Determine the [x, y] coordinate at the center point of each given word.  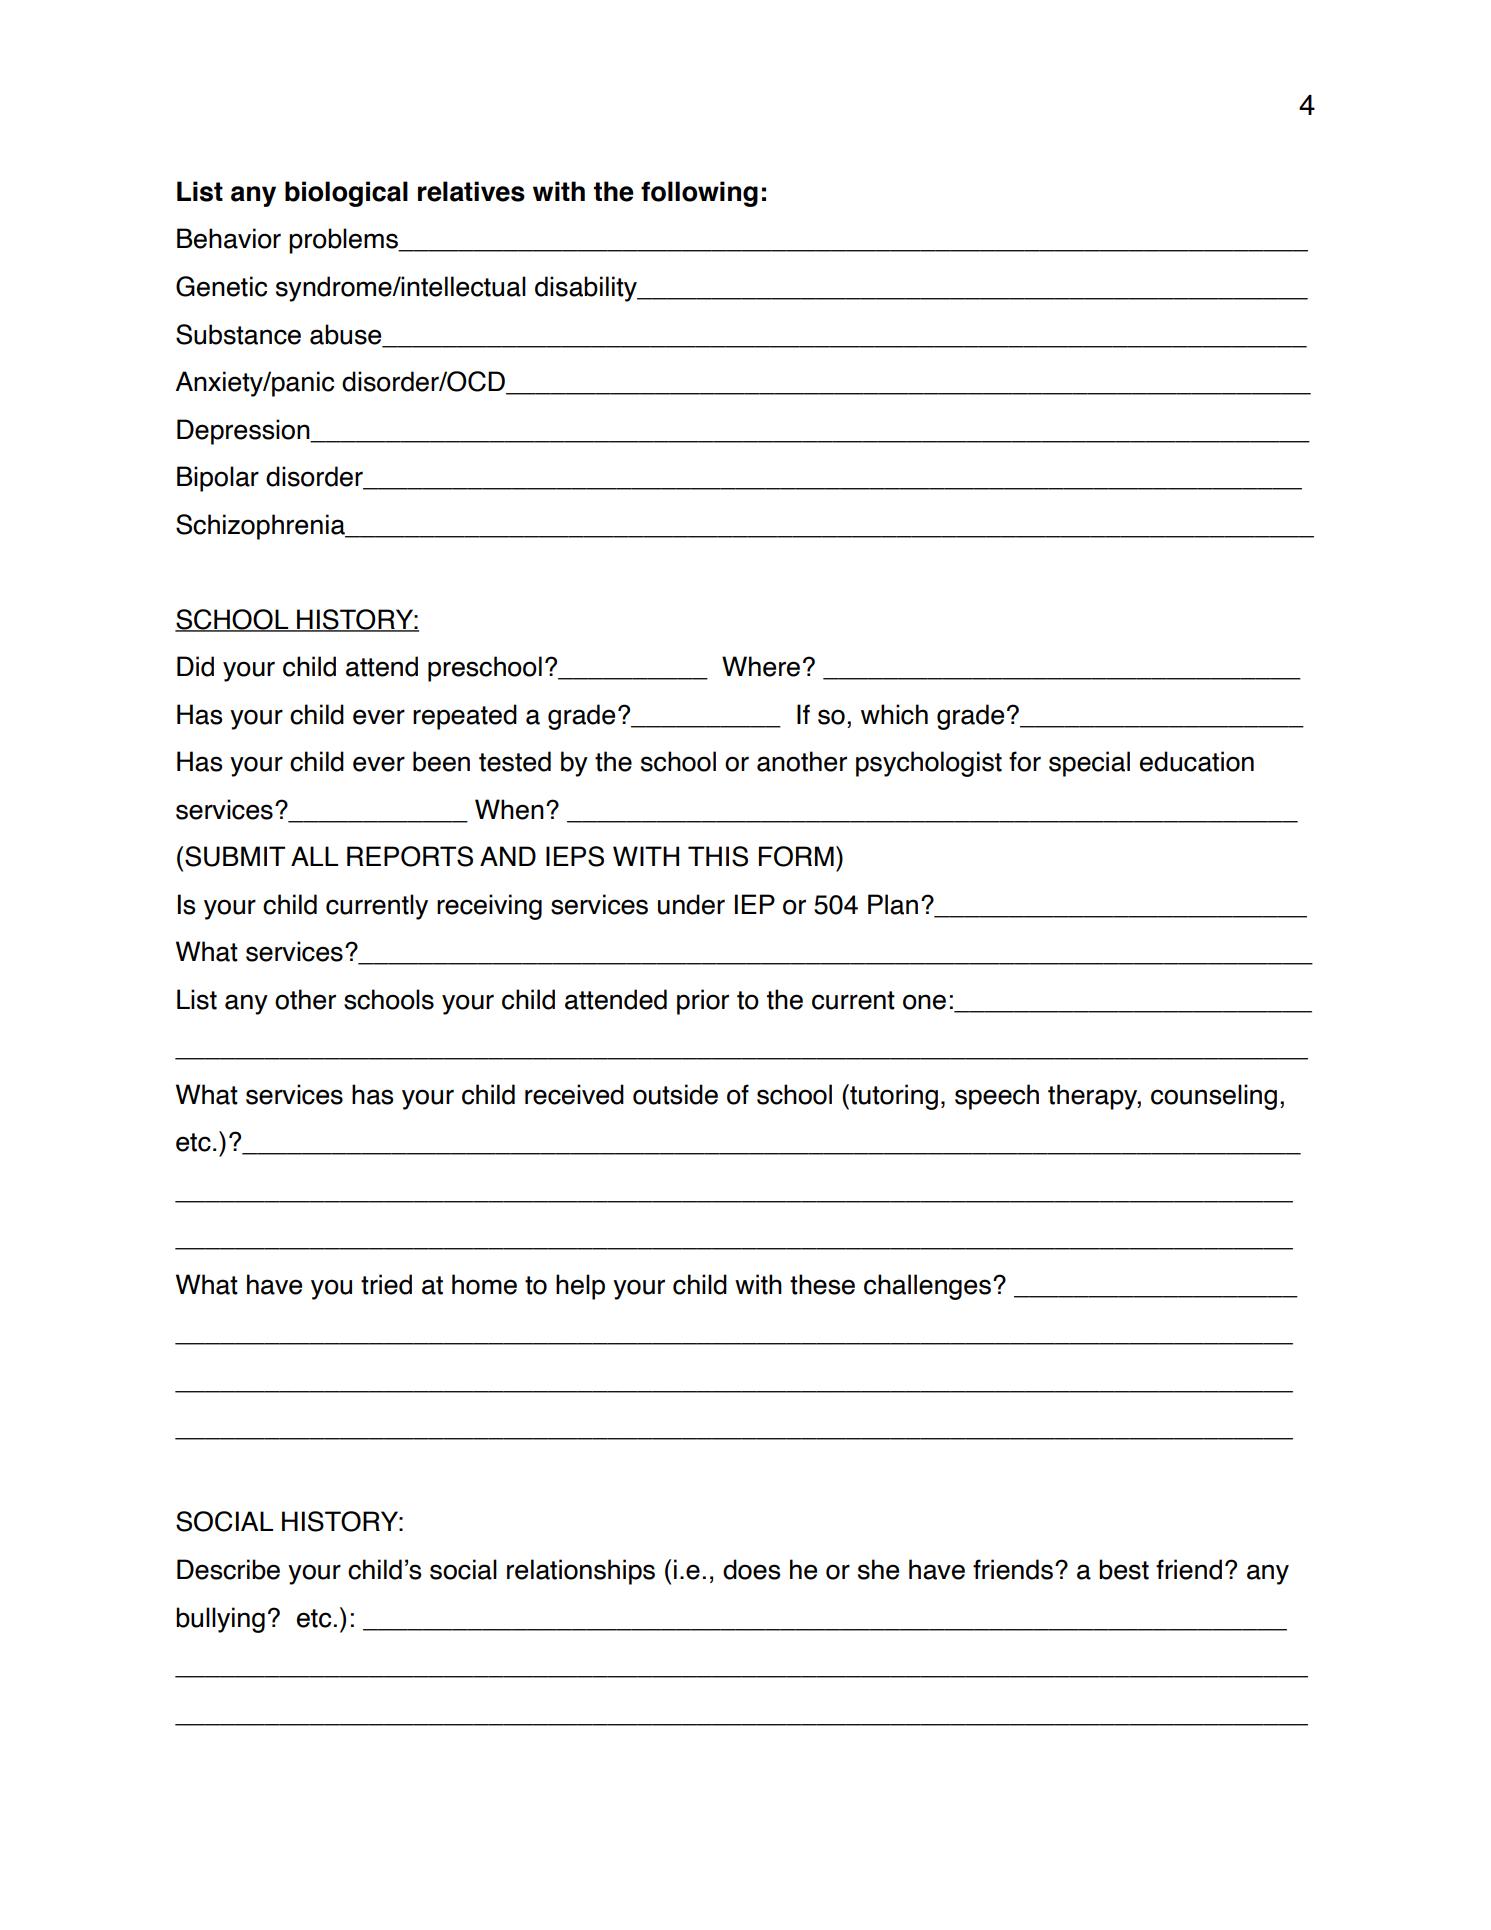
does [751, 1569]
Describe [228, 1569]
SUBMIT [235, 856]
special [1089, 764]
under [691, 904]
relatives [471, 191]
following [699, 194]
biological [346, 194]
